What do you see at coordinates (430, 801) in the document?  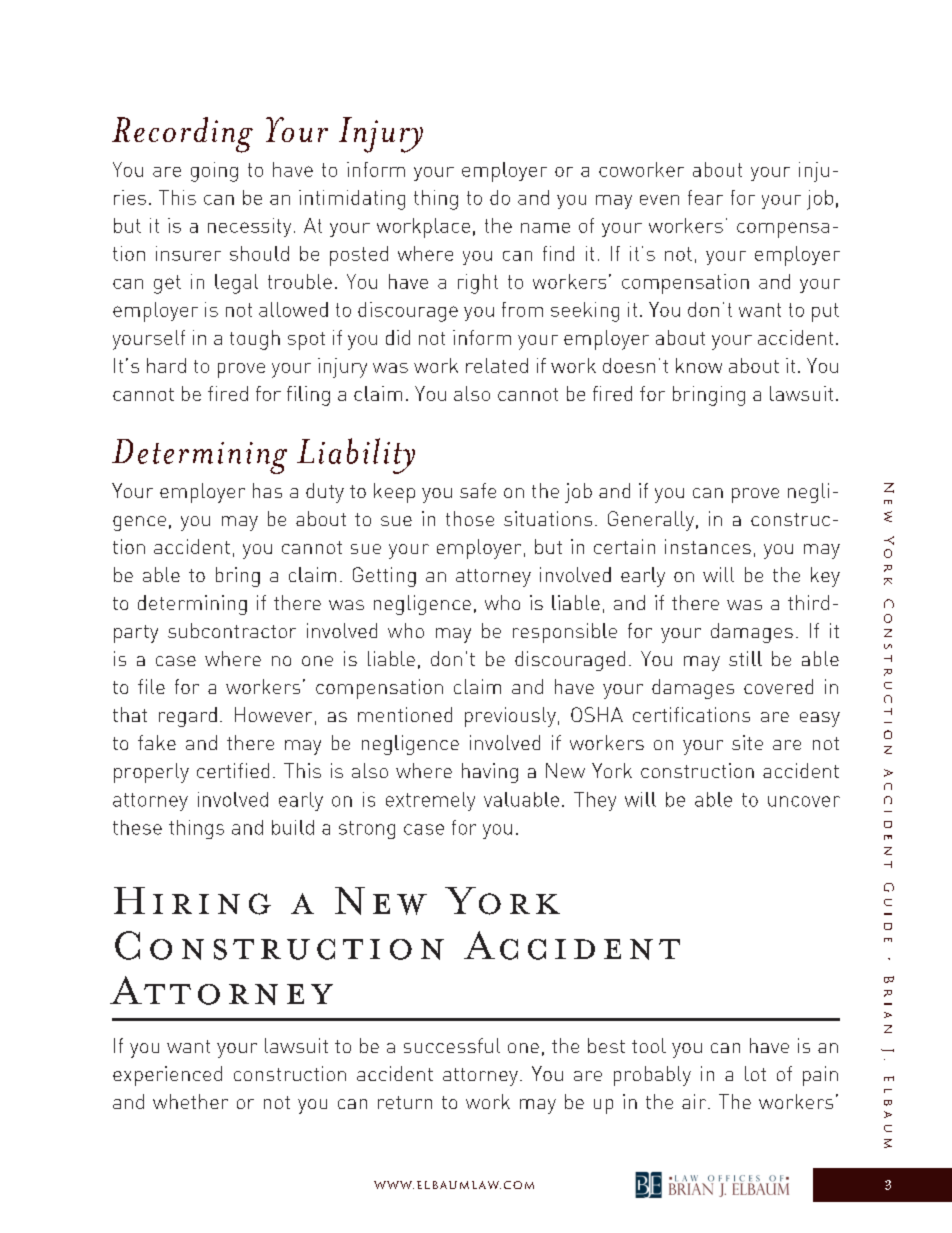 I see `extremely` at bounding box center [430, 801].
